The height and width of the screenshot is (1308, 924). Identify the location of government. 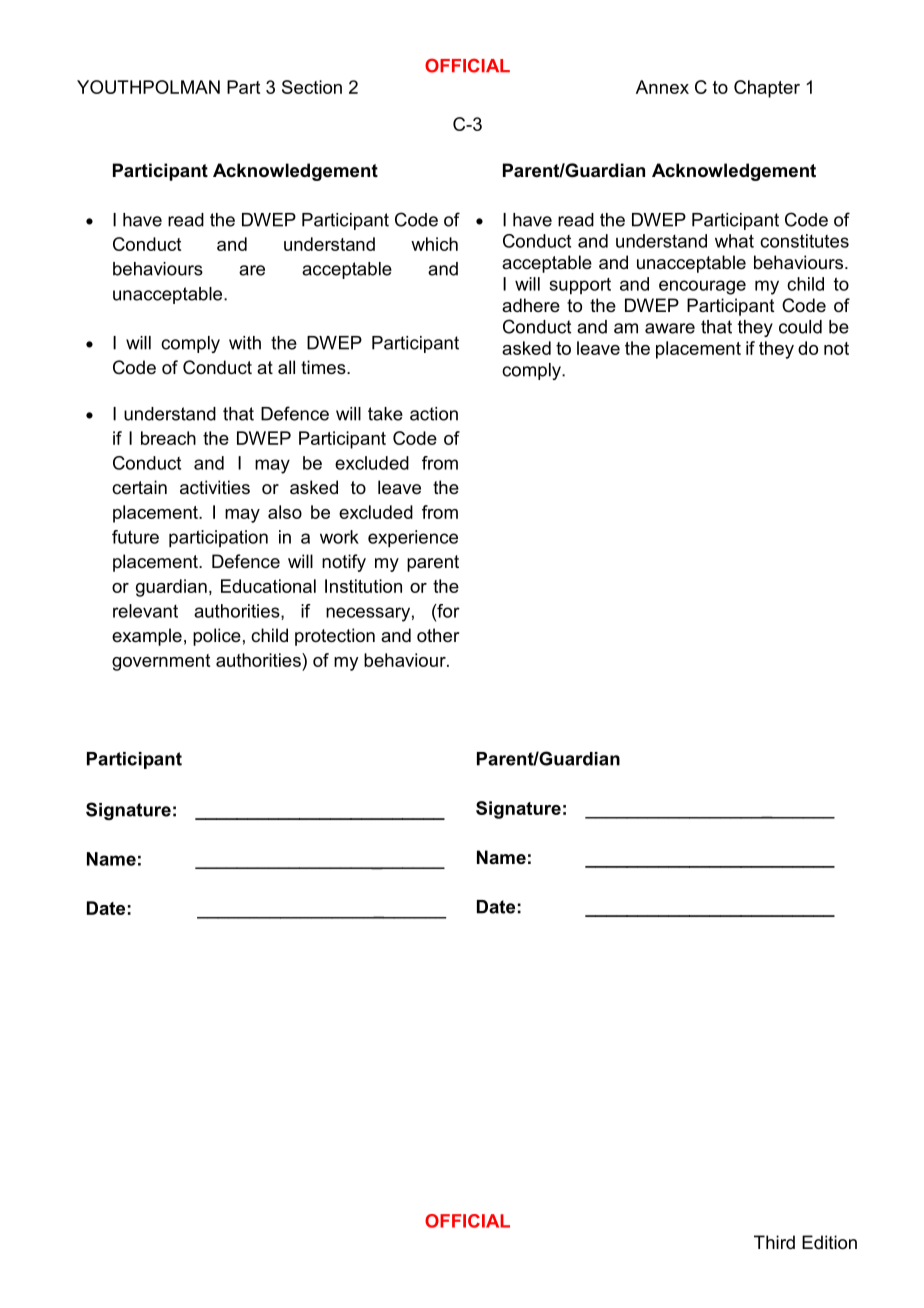
(161, 662).
